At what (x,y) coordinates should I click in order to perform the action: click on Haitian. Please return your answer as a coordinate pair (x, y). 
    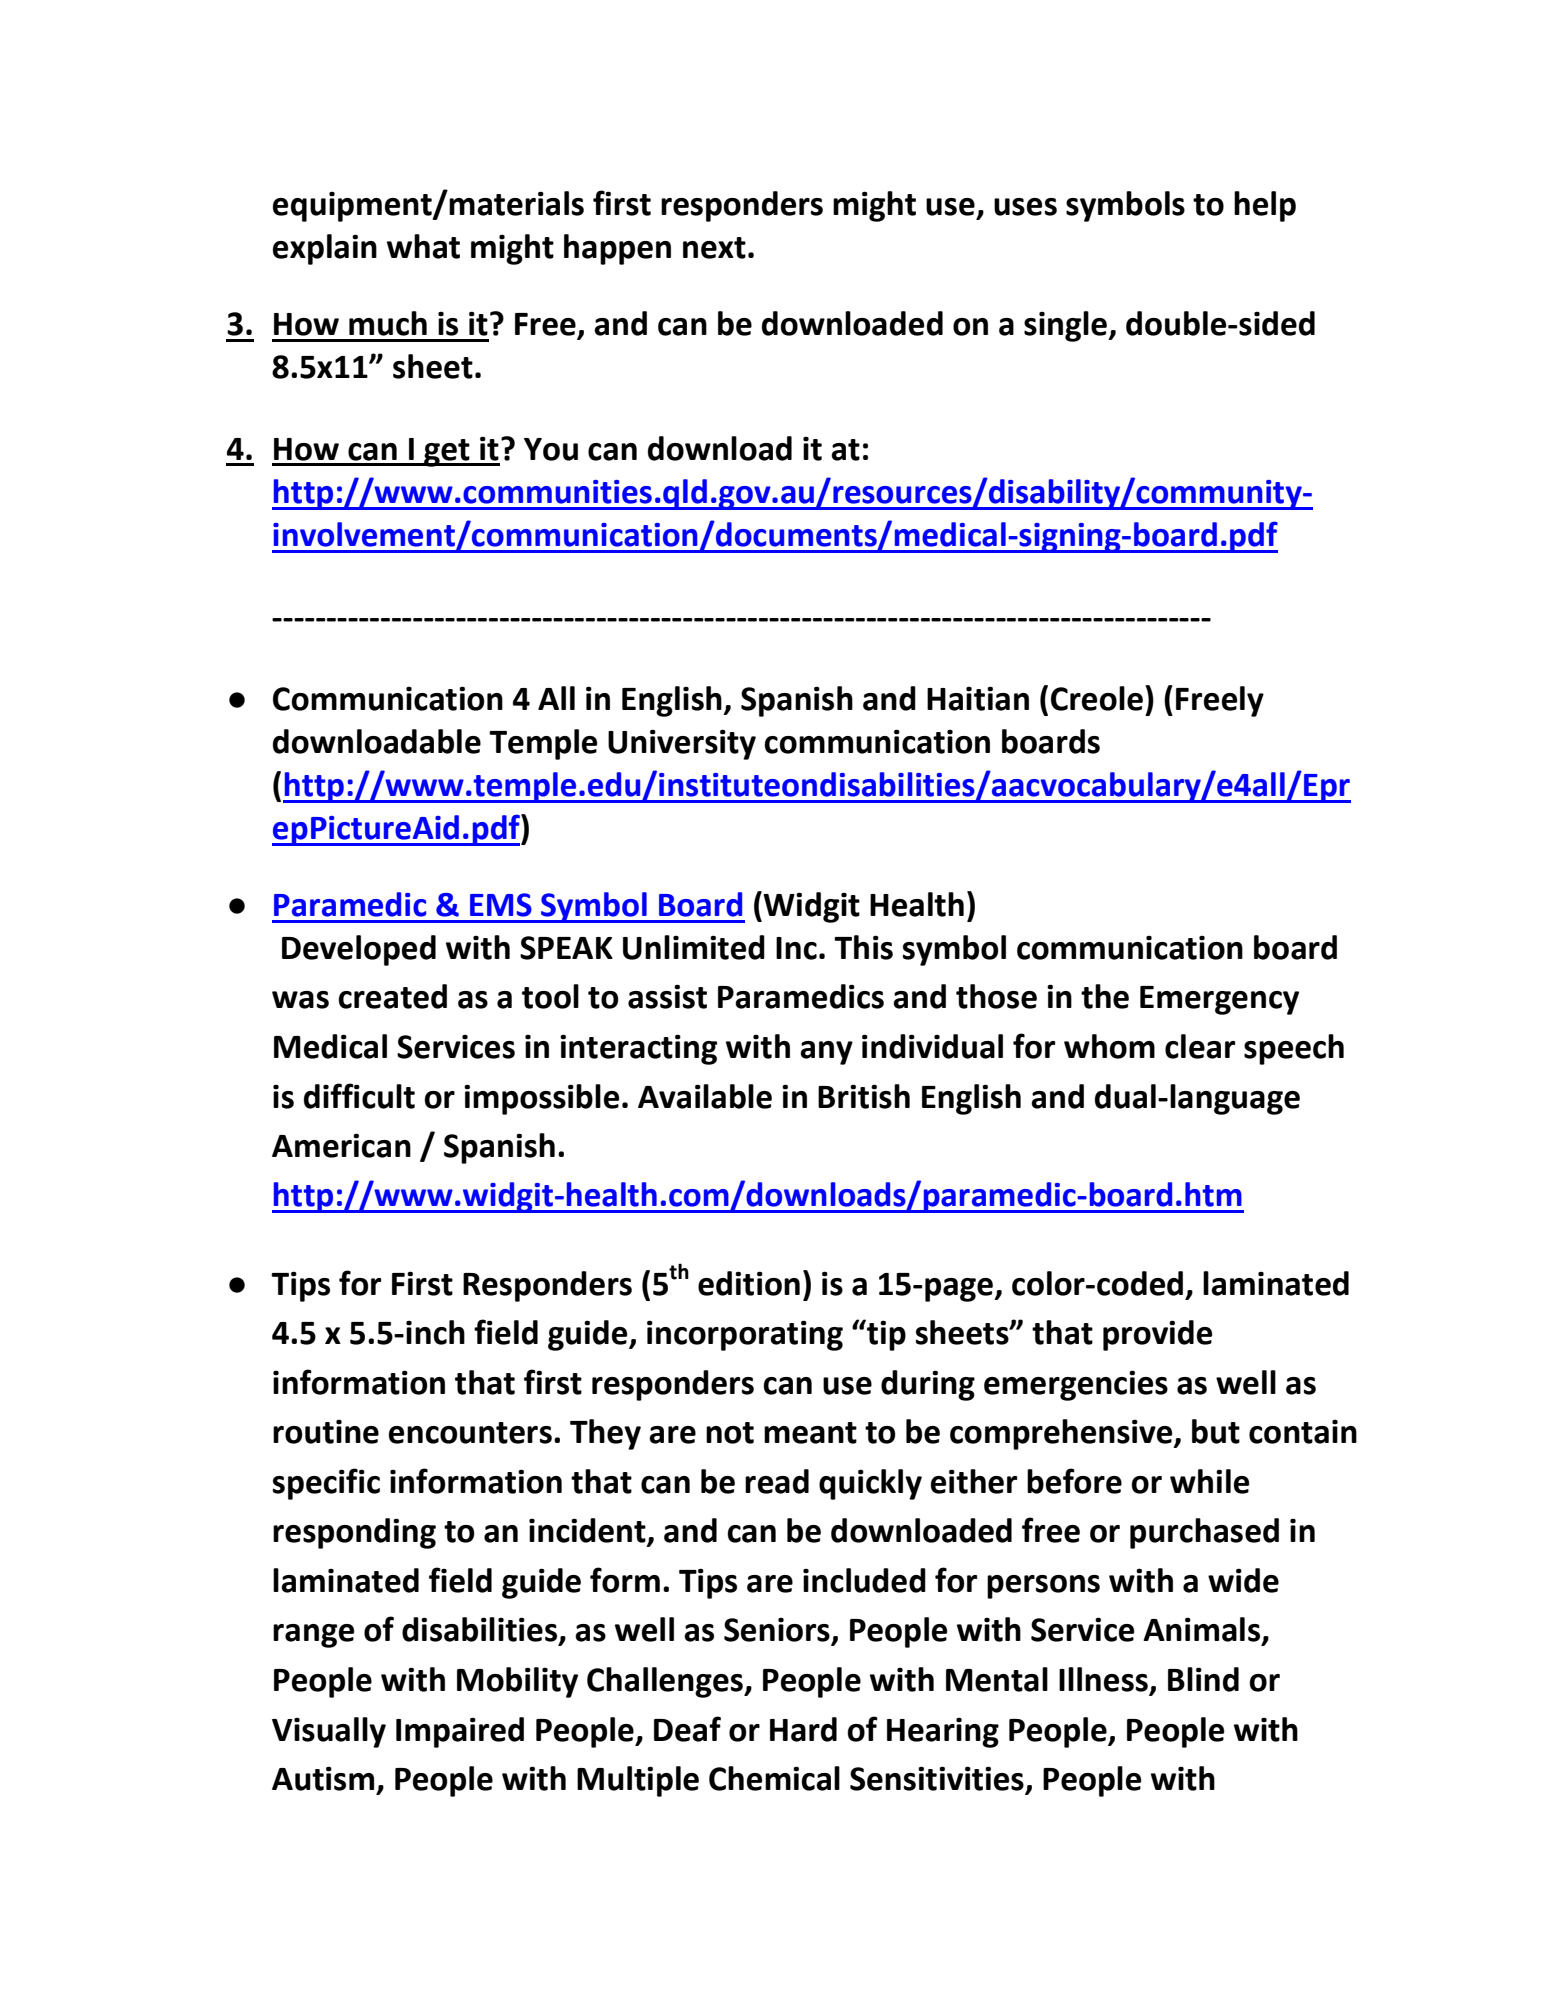
    Looking at the image, I should click on (978, 698).
